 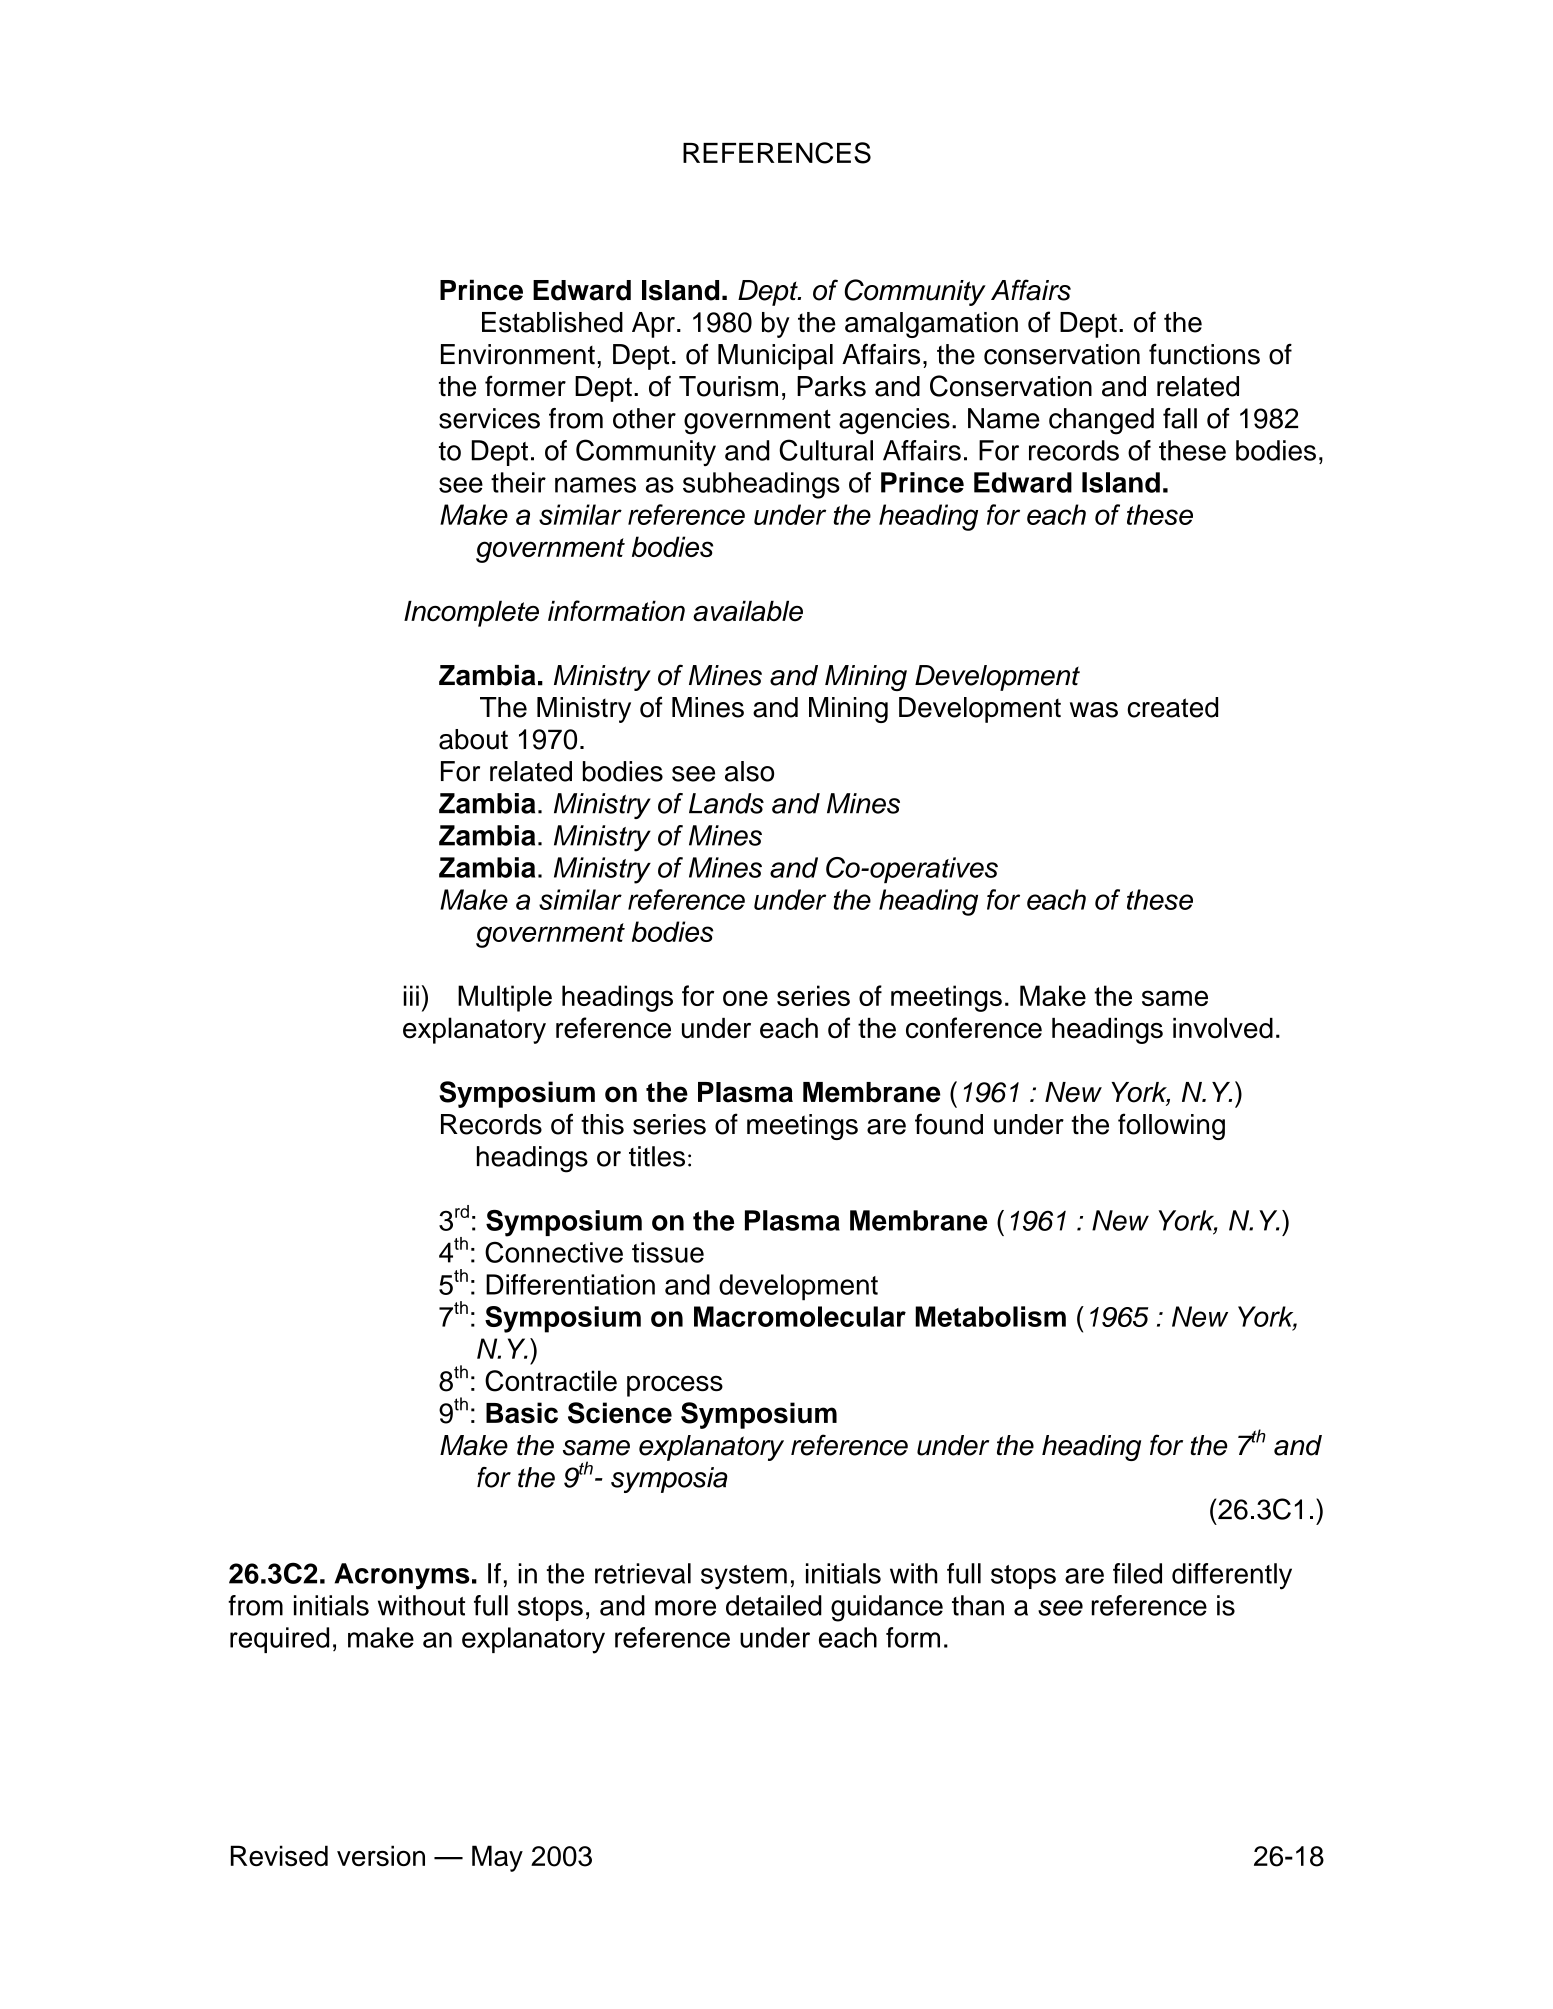 What do you see at coordinates (774, 1605) in the image?
I see `detailed` at bounding box center [774, 1605].
